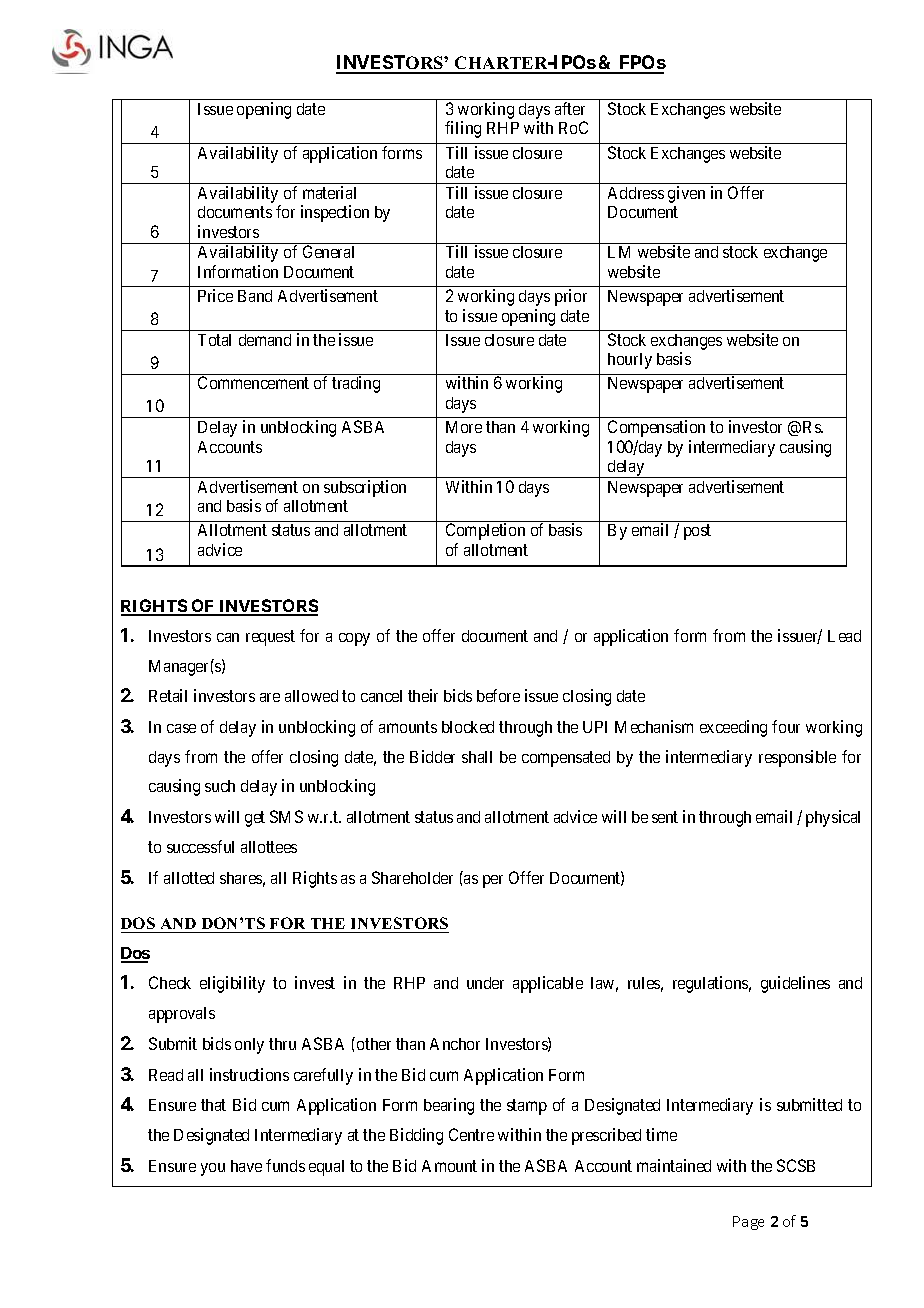  What do you see at coordinates (748, 1223) in the document?
I see `Page` at bounding box center [748, 1223].
